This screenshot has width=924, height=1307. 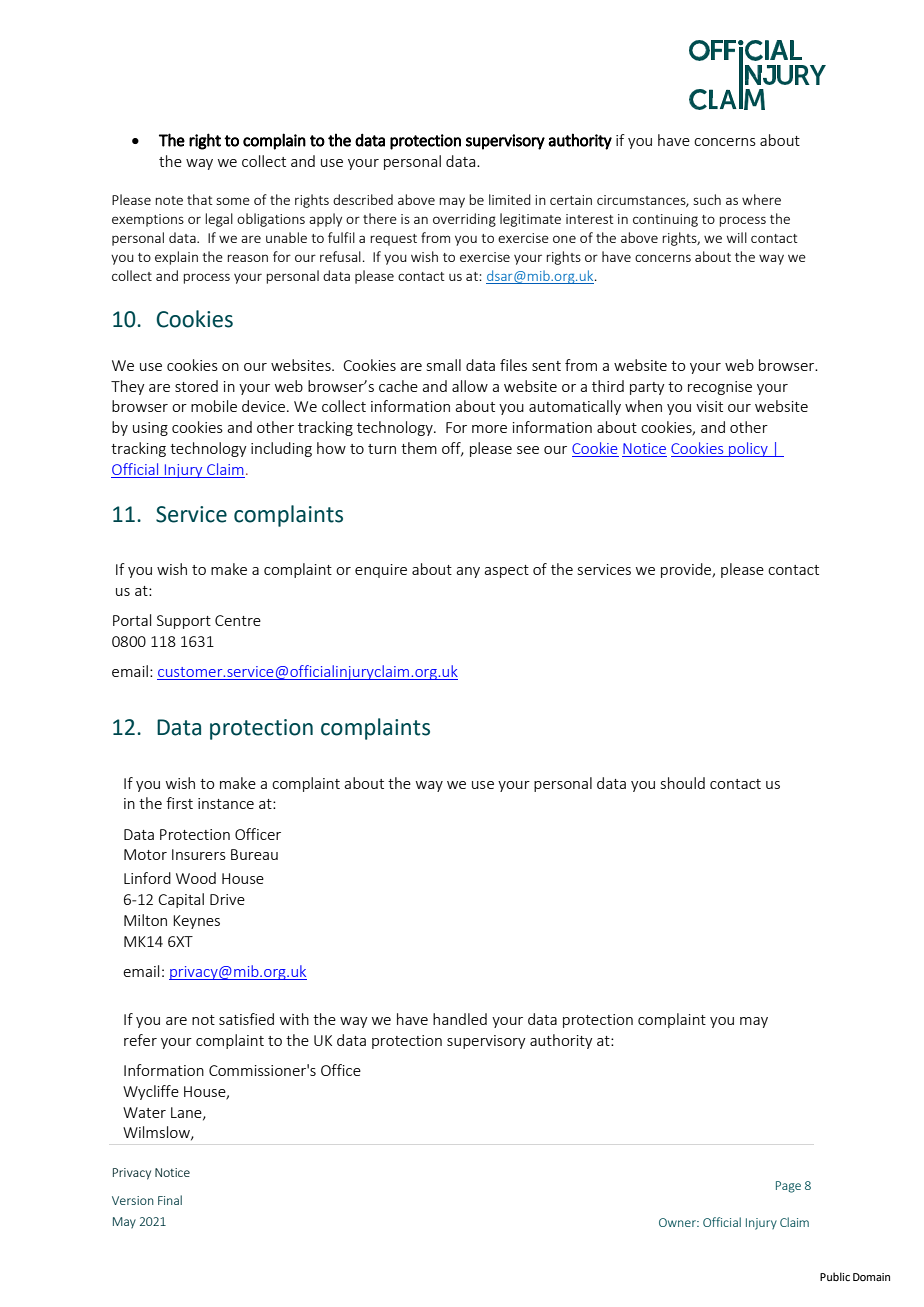 I want to click on should, so click(x=683, y=783).
